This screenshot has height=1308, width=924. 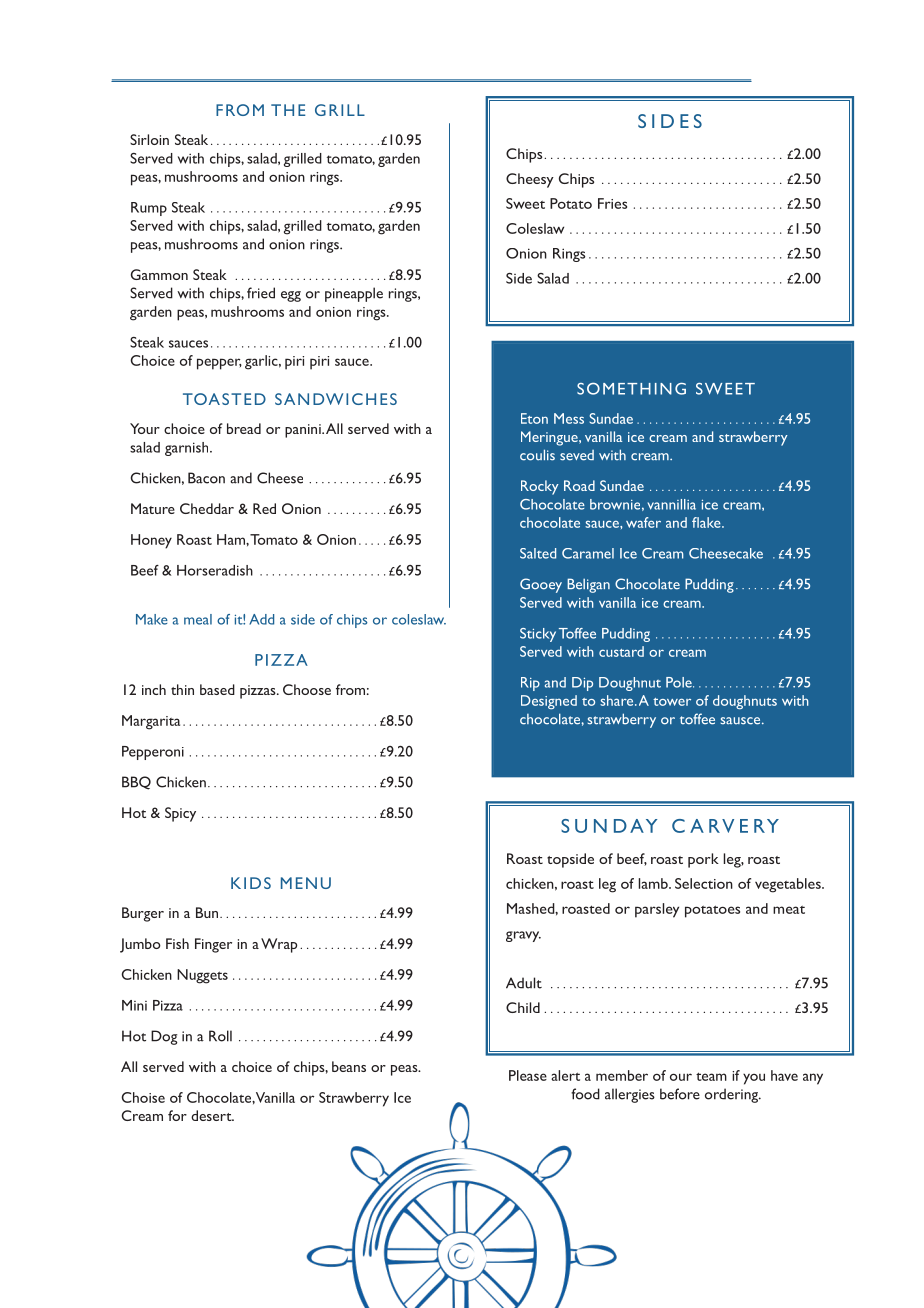 I want to click on Sirloin, so click(x=149, y=139).
